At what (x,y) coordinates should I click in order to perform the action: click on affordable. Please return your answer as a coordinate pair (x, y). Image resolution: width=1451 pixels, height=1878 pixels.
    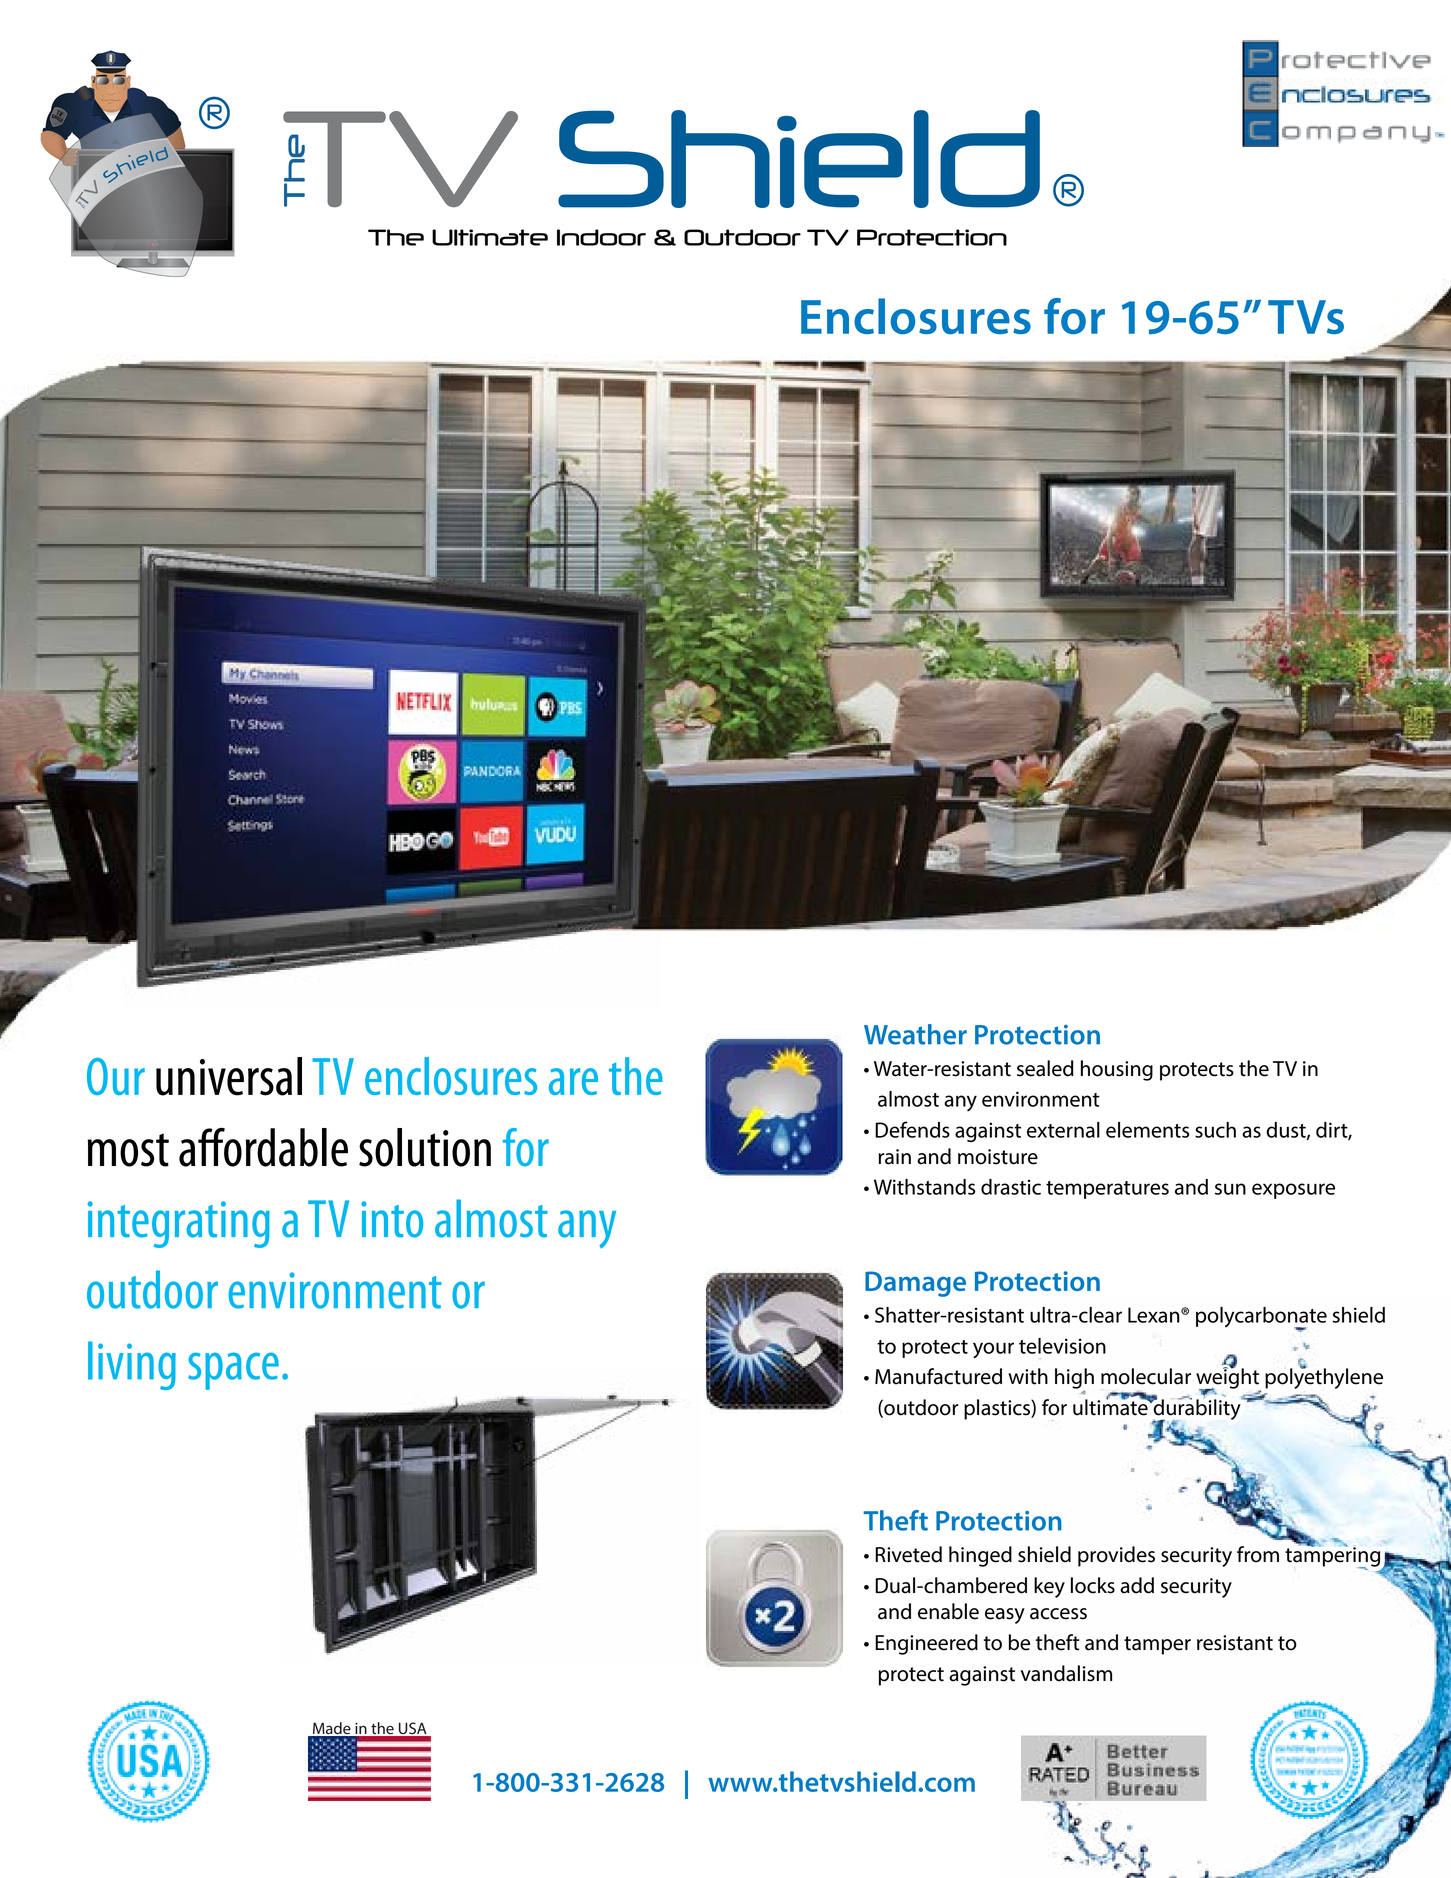
    Looking at the image, I should click on (263, 1147).
